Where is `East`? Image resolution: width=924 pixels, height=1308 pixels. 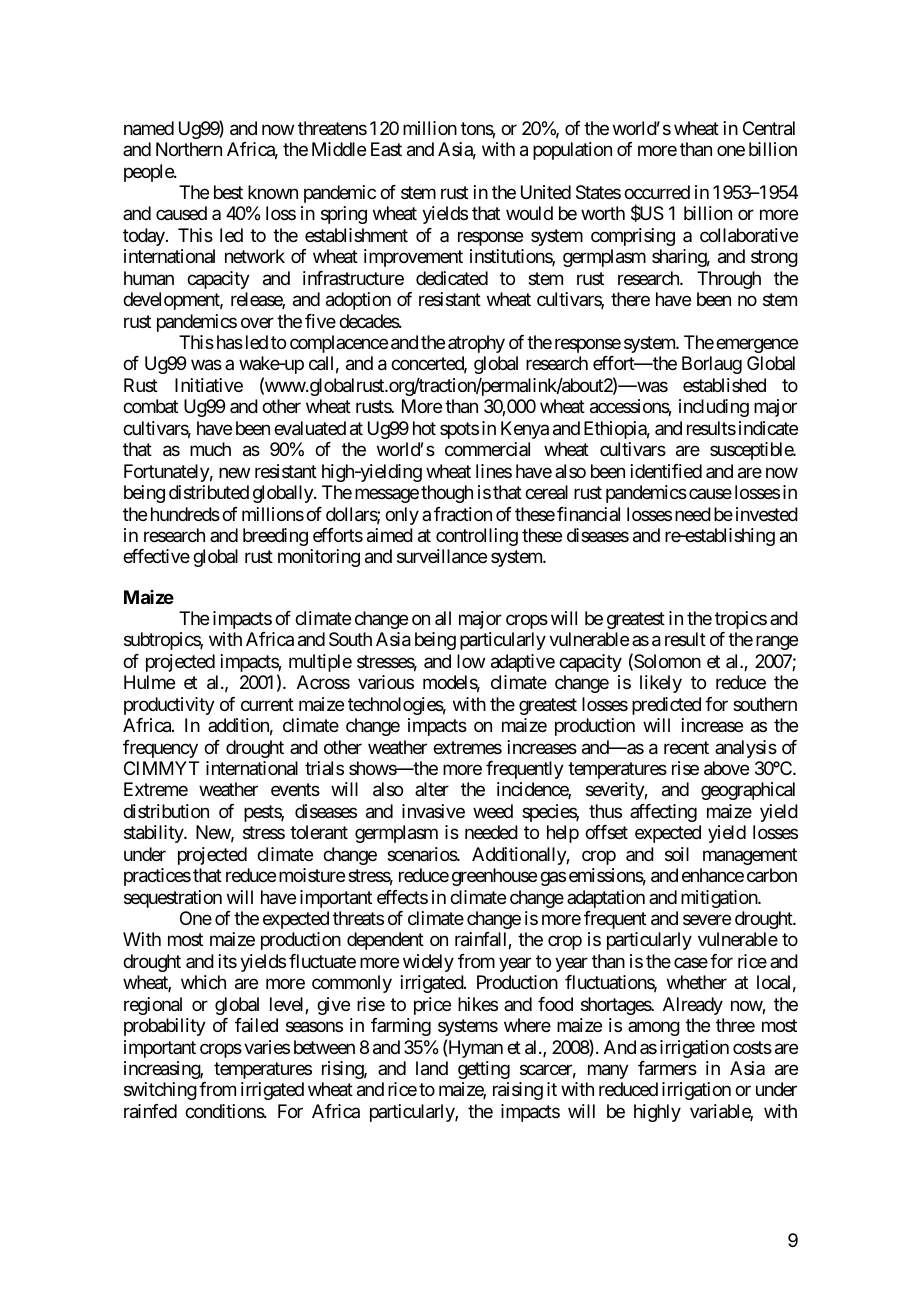
East is located at coordinates (386, 149).
